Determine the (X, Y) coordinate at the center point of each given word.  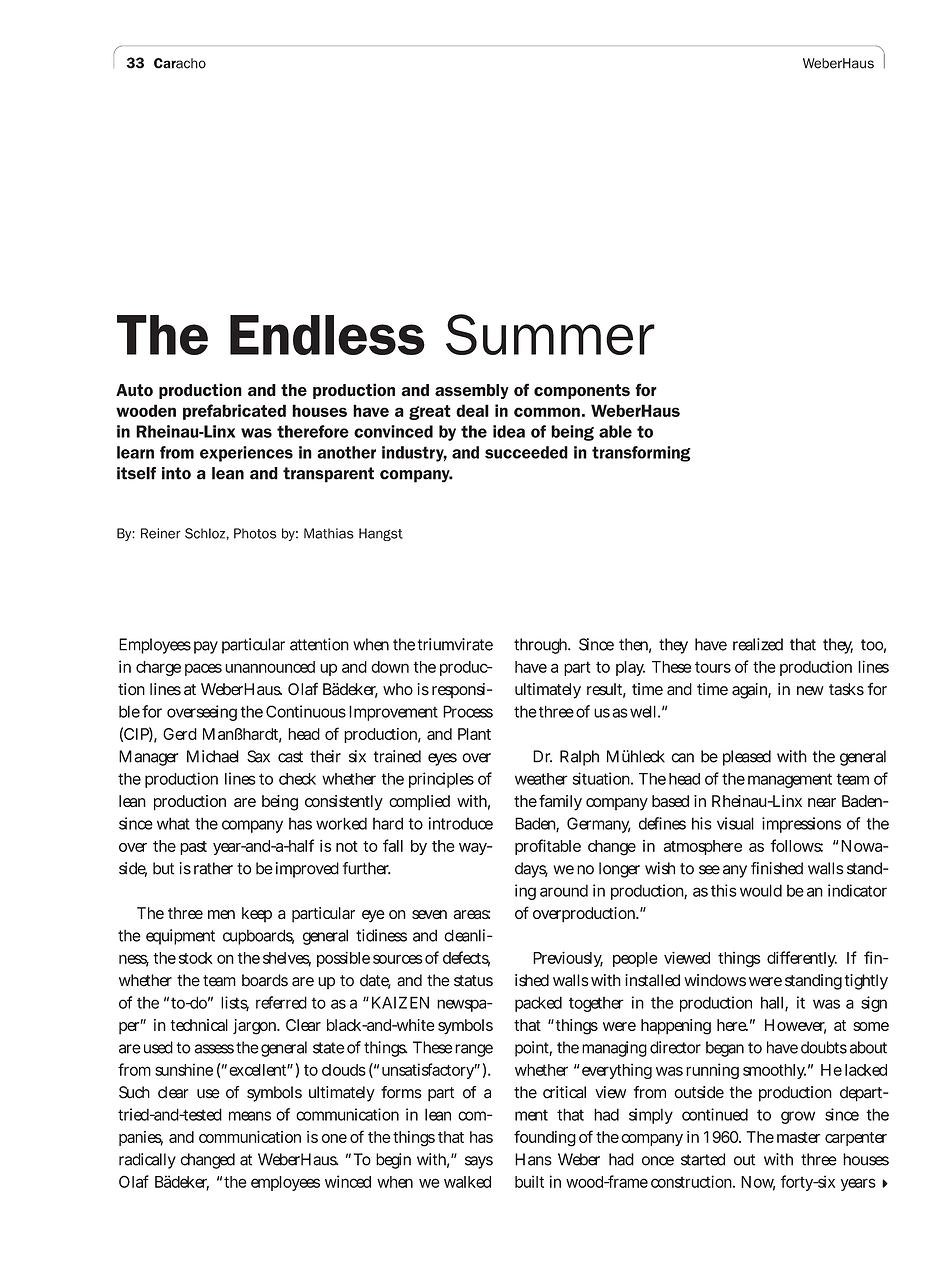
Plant (474, 734)
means (250, 1116)
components (582, 391)
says (479, 1162)
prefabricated (234, 412)
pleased (747, 758)
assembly (472, 391)
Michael (213, 756)
